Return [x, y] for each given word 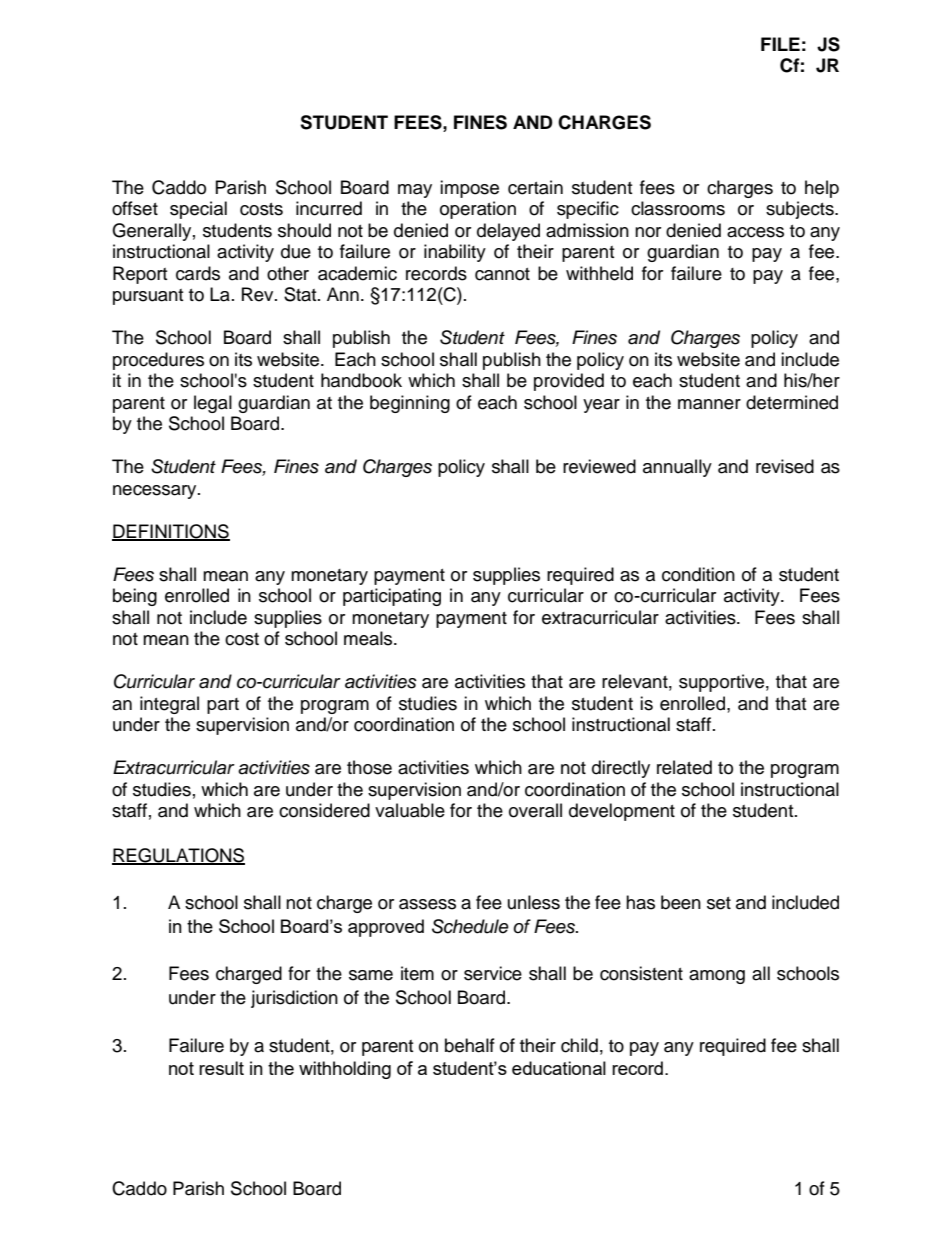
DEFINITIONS [171, 532]
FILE [780, 44]
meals [369, 638]
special [198, 210]
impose [469, 189]
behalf [470, 1045]
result [221, 1068]
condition [698, 574]
